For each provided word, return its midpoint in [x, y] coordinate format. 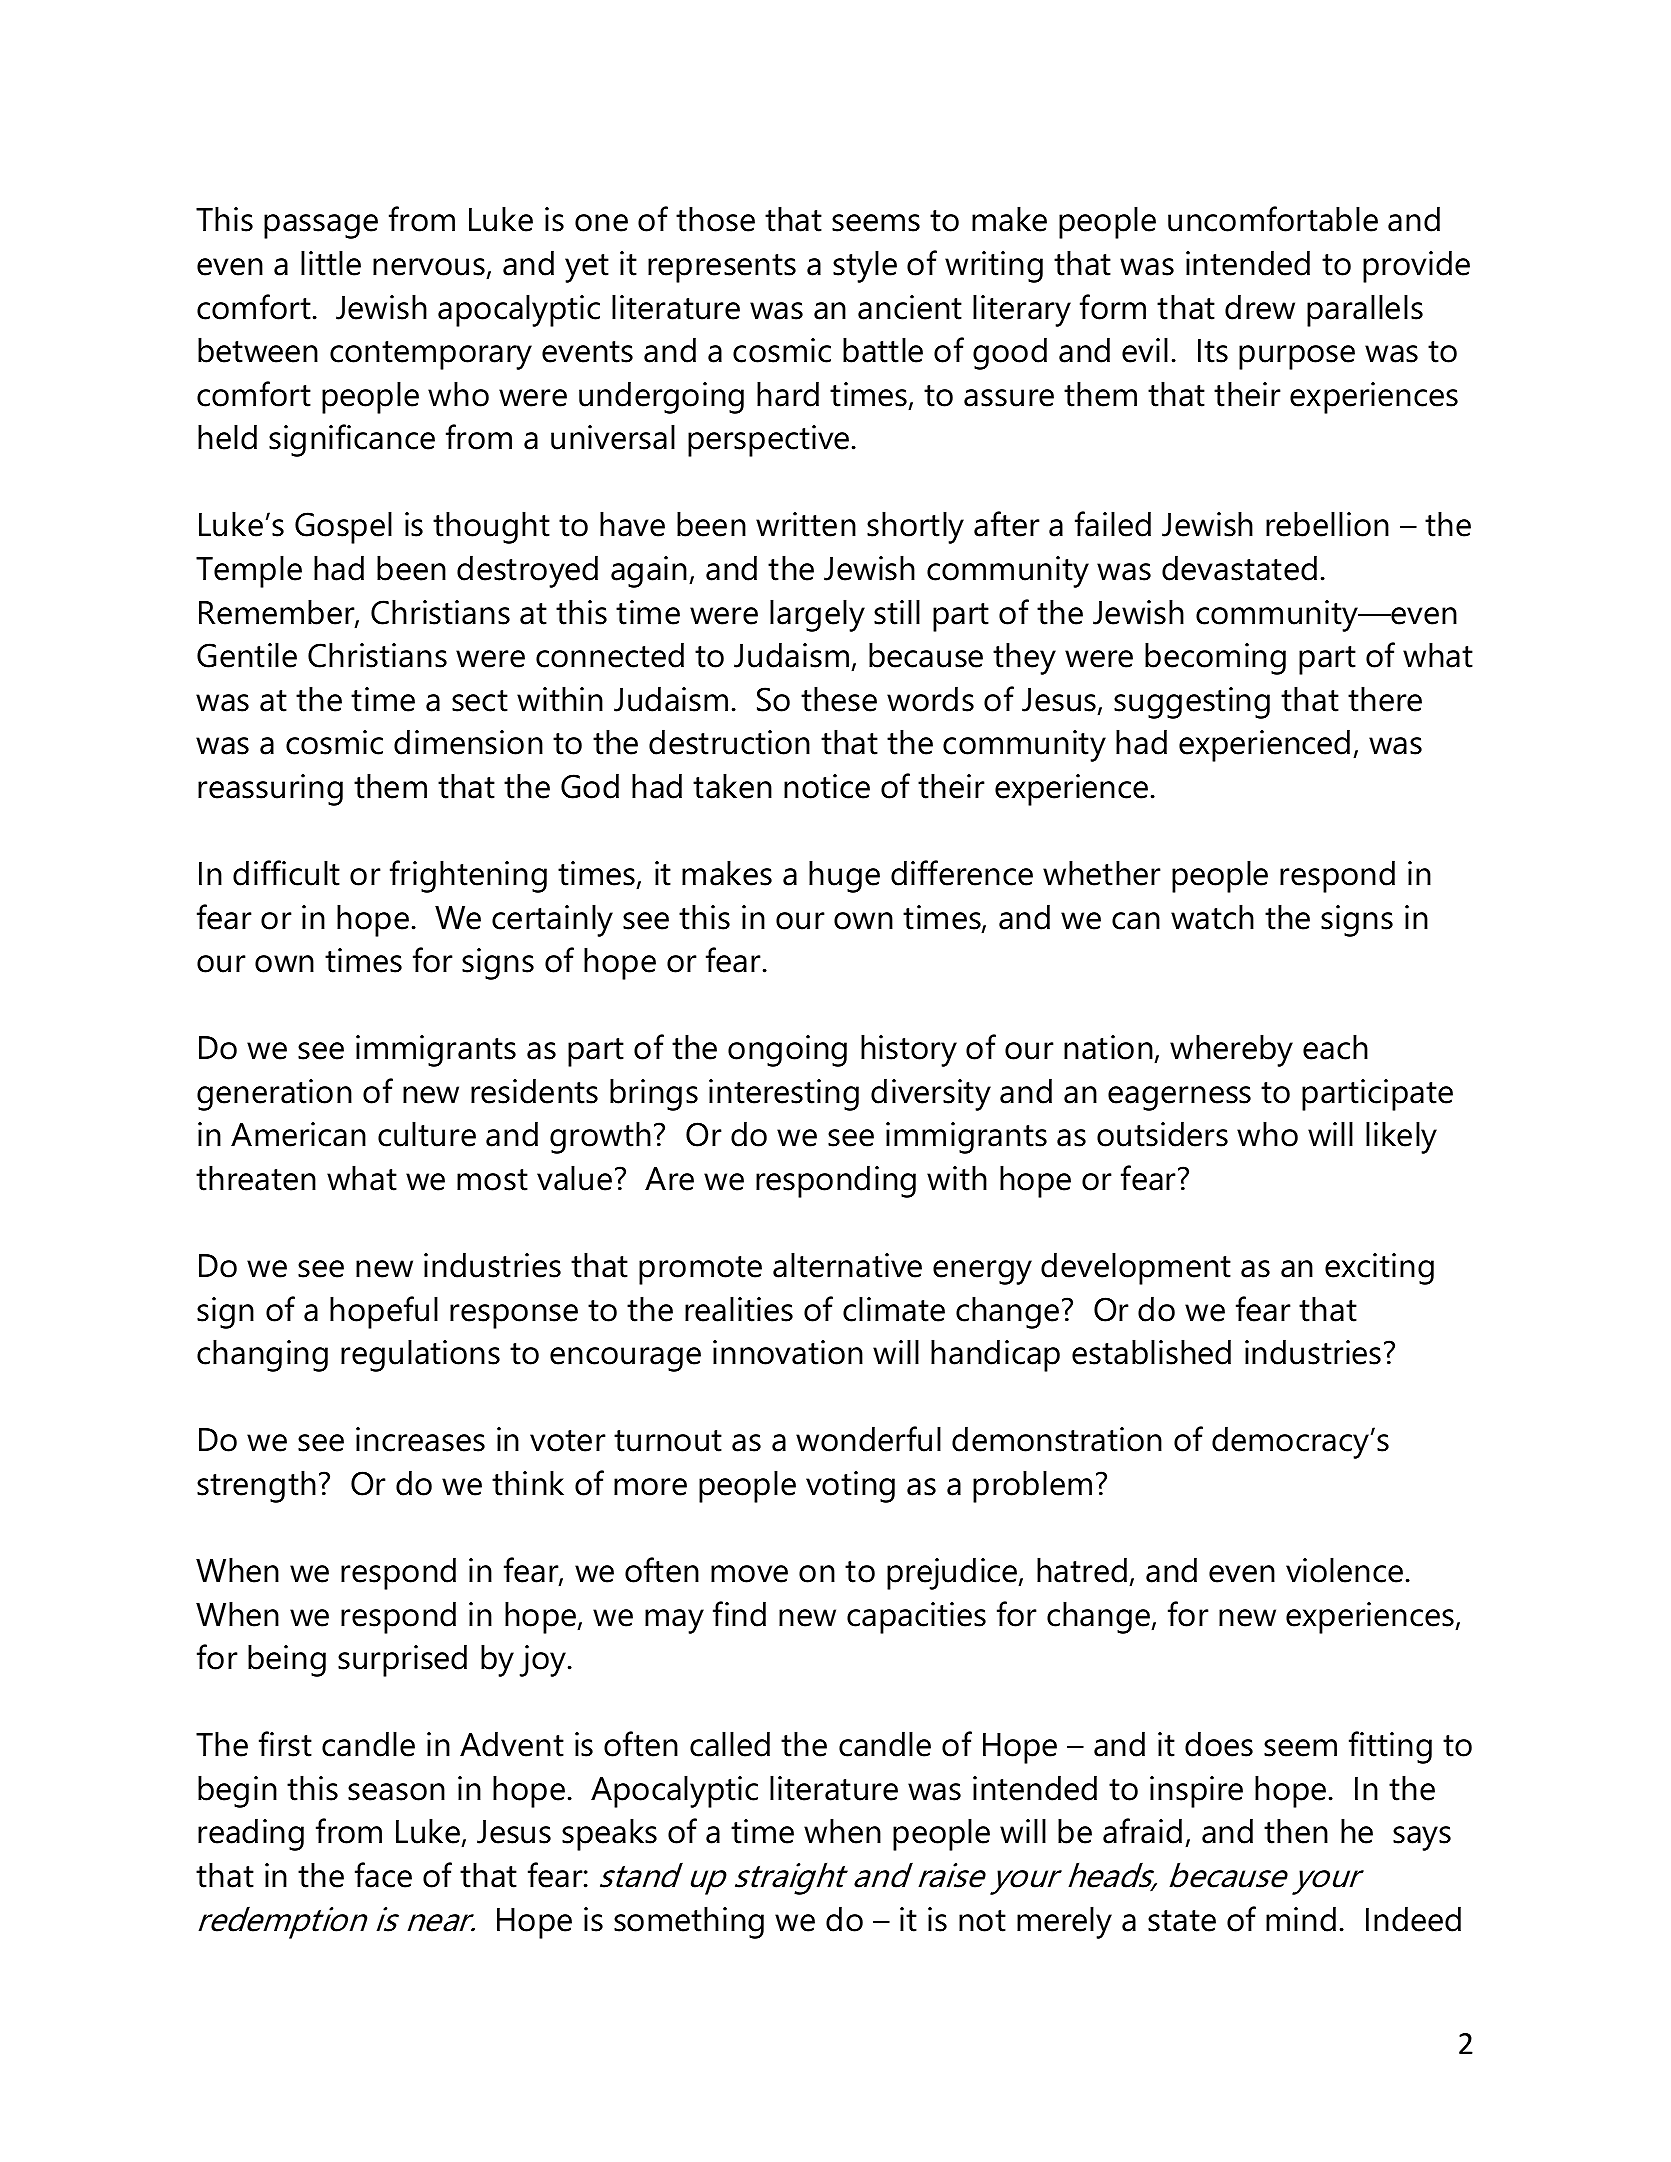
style [865, 266]
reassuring [270, 790]
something [689, 1922]
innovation [788, 1352]
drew [1260, 307]
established [1151, 1352]
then [1296, 1831]
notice [827, 786]
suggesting [1192, 703]
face [383, 1875]
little [331, 263]
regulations [420, 1355]
